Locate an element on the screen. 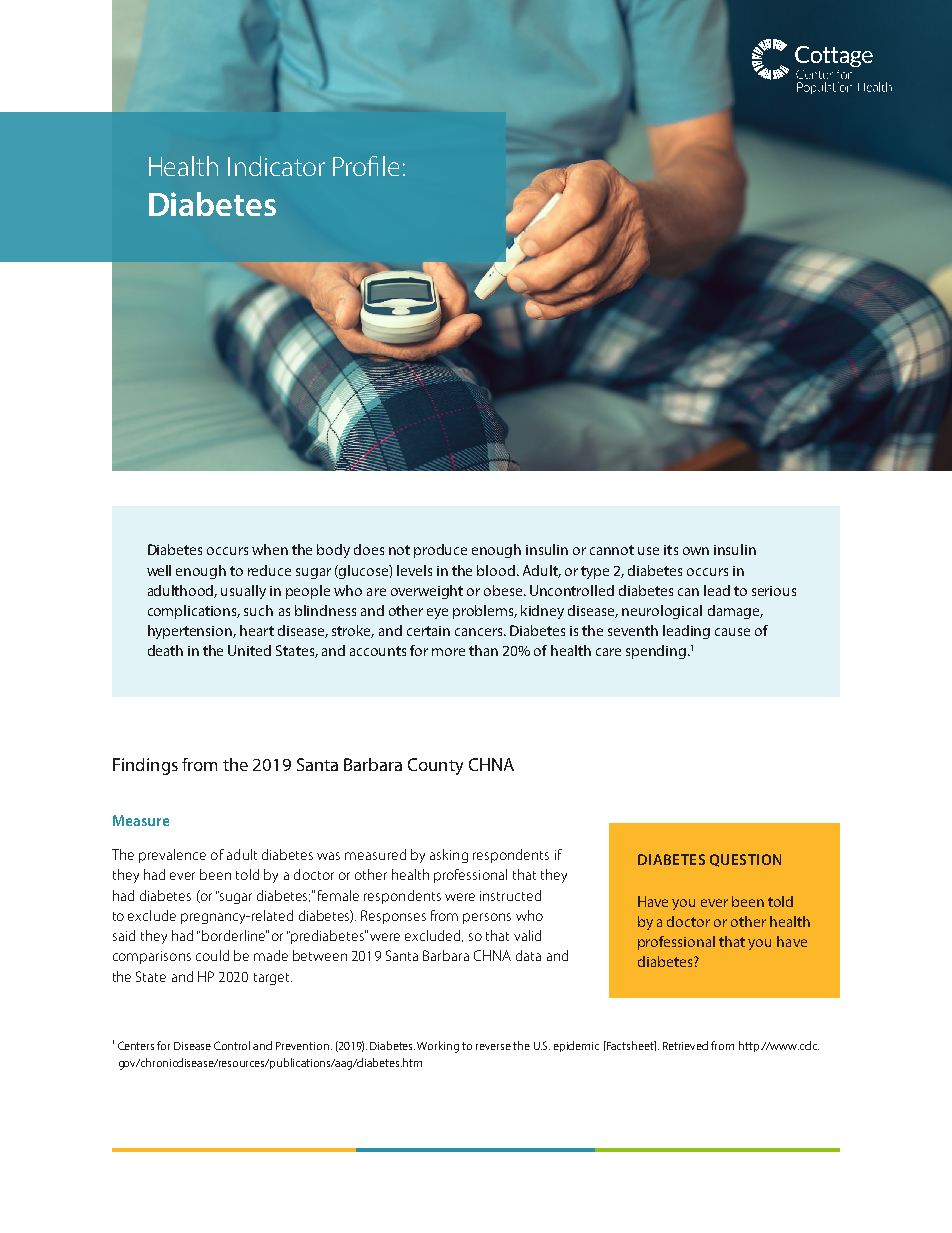  care is located at coordinates (608, 652).
